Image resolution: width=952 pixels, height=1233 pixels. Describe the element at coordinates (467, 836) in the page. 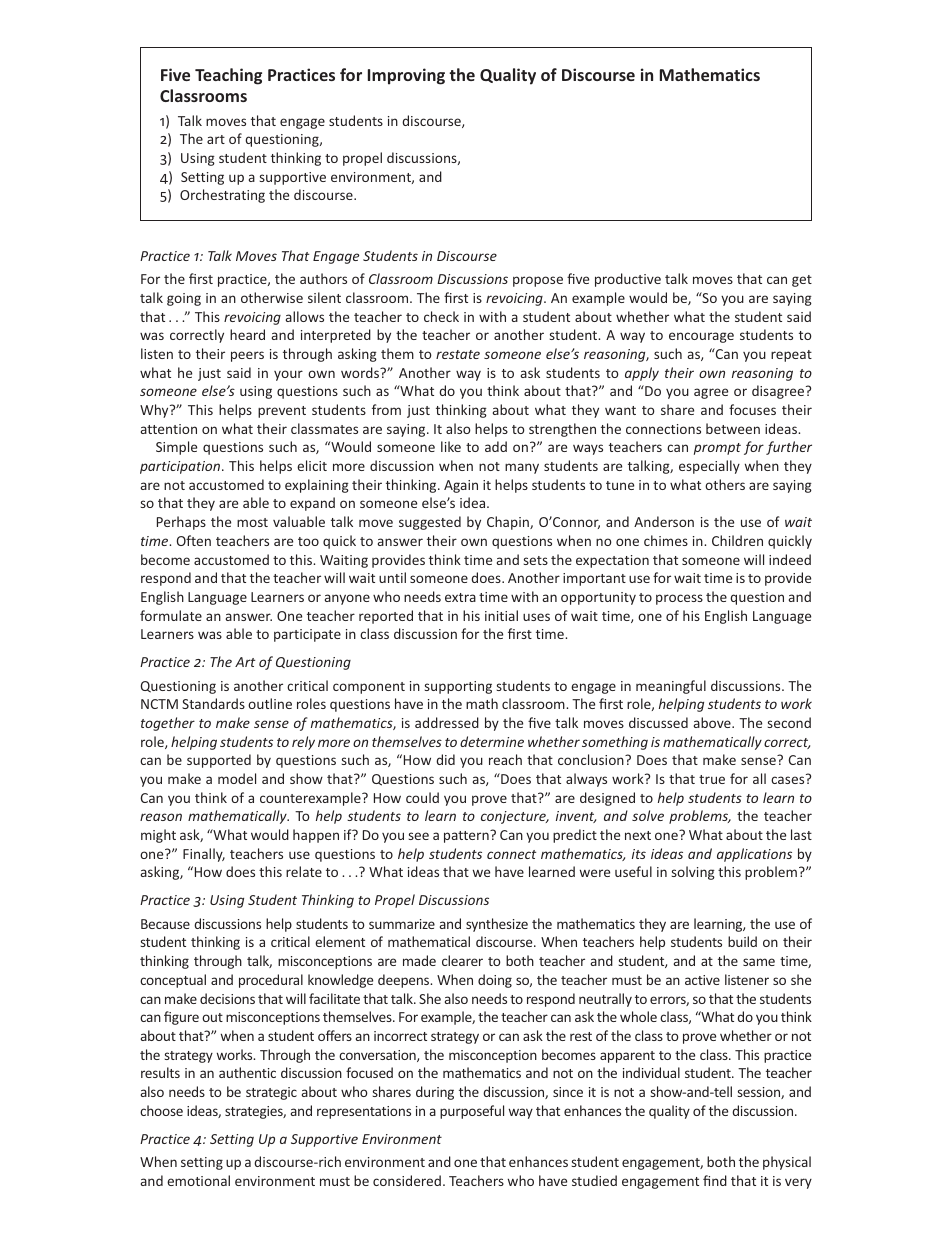

I see `pattern` at that location.
